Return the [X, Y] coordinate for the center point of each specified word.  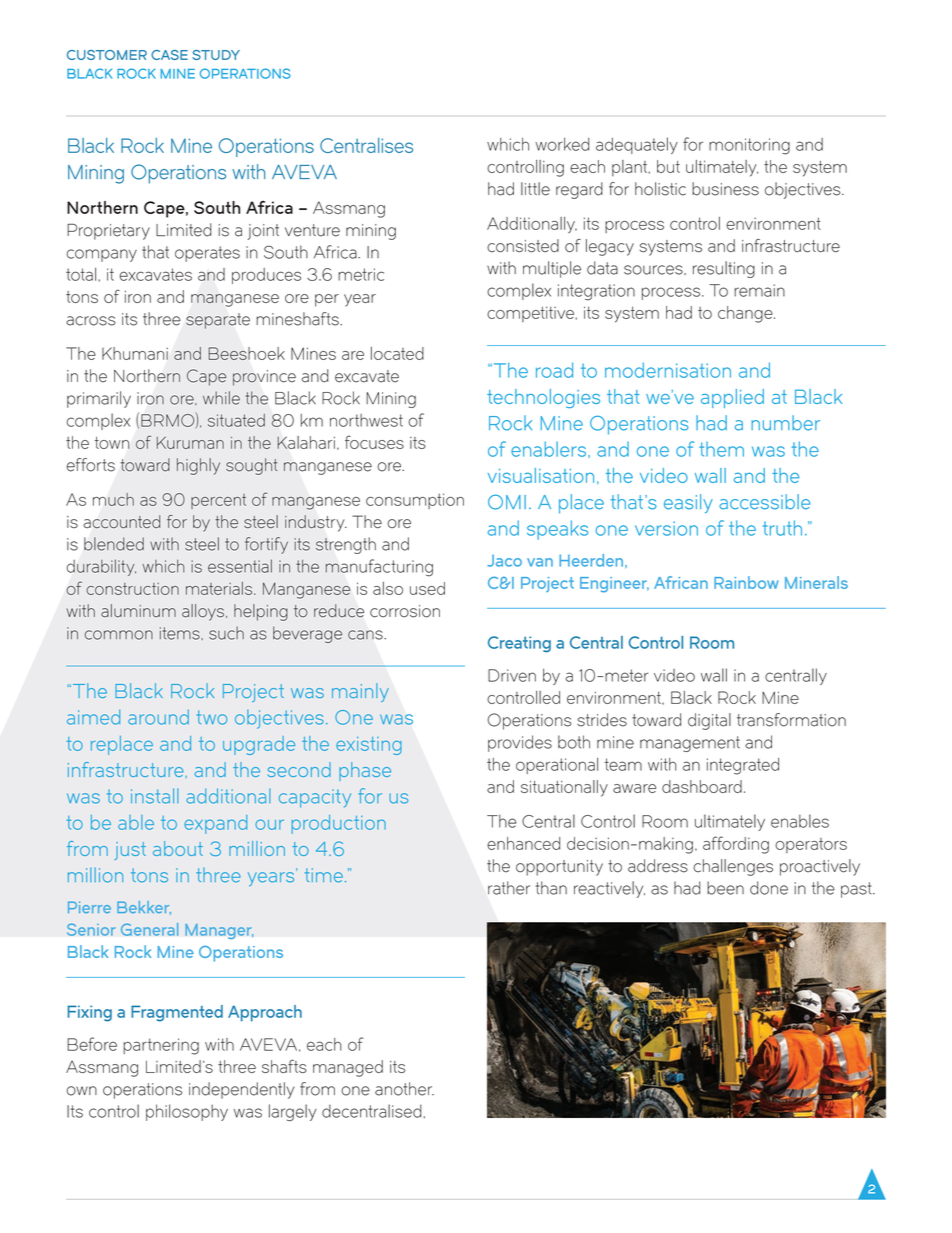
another [404, 1089]
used [427, 588]
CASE [169, 55]
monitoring [749, 146]
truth [782, 528]
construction [132, 589]
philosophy [187, 1112]
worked [562, 144]
